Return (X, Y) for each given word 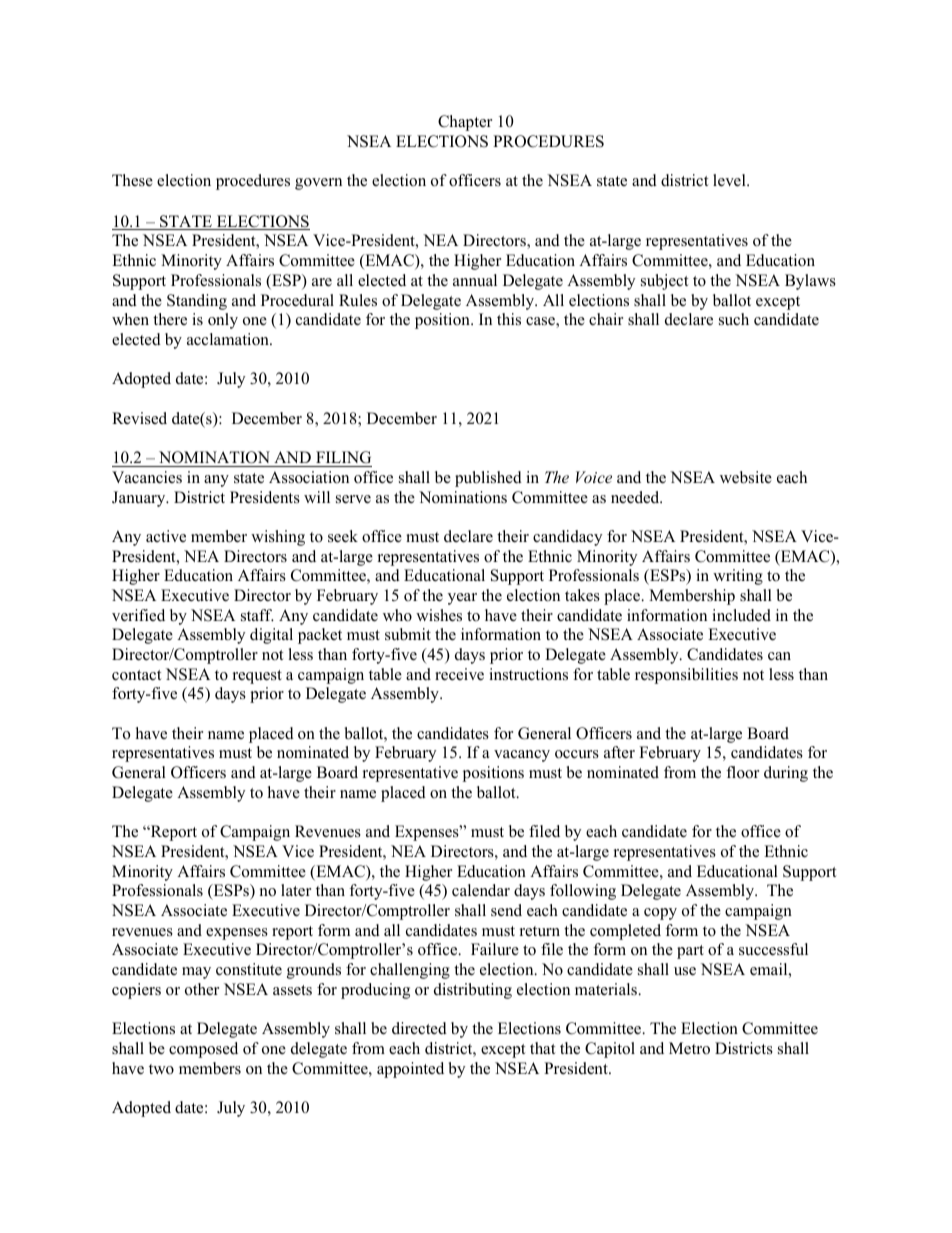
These (132, 180)
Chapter (465, 123)
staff (257, 615)
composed (203, 1050)
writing (738, 577)
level (730, 180)
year (462, 599)
